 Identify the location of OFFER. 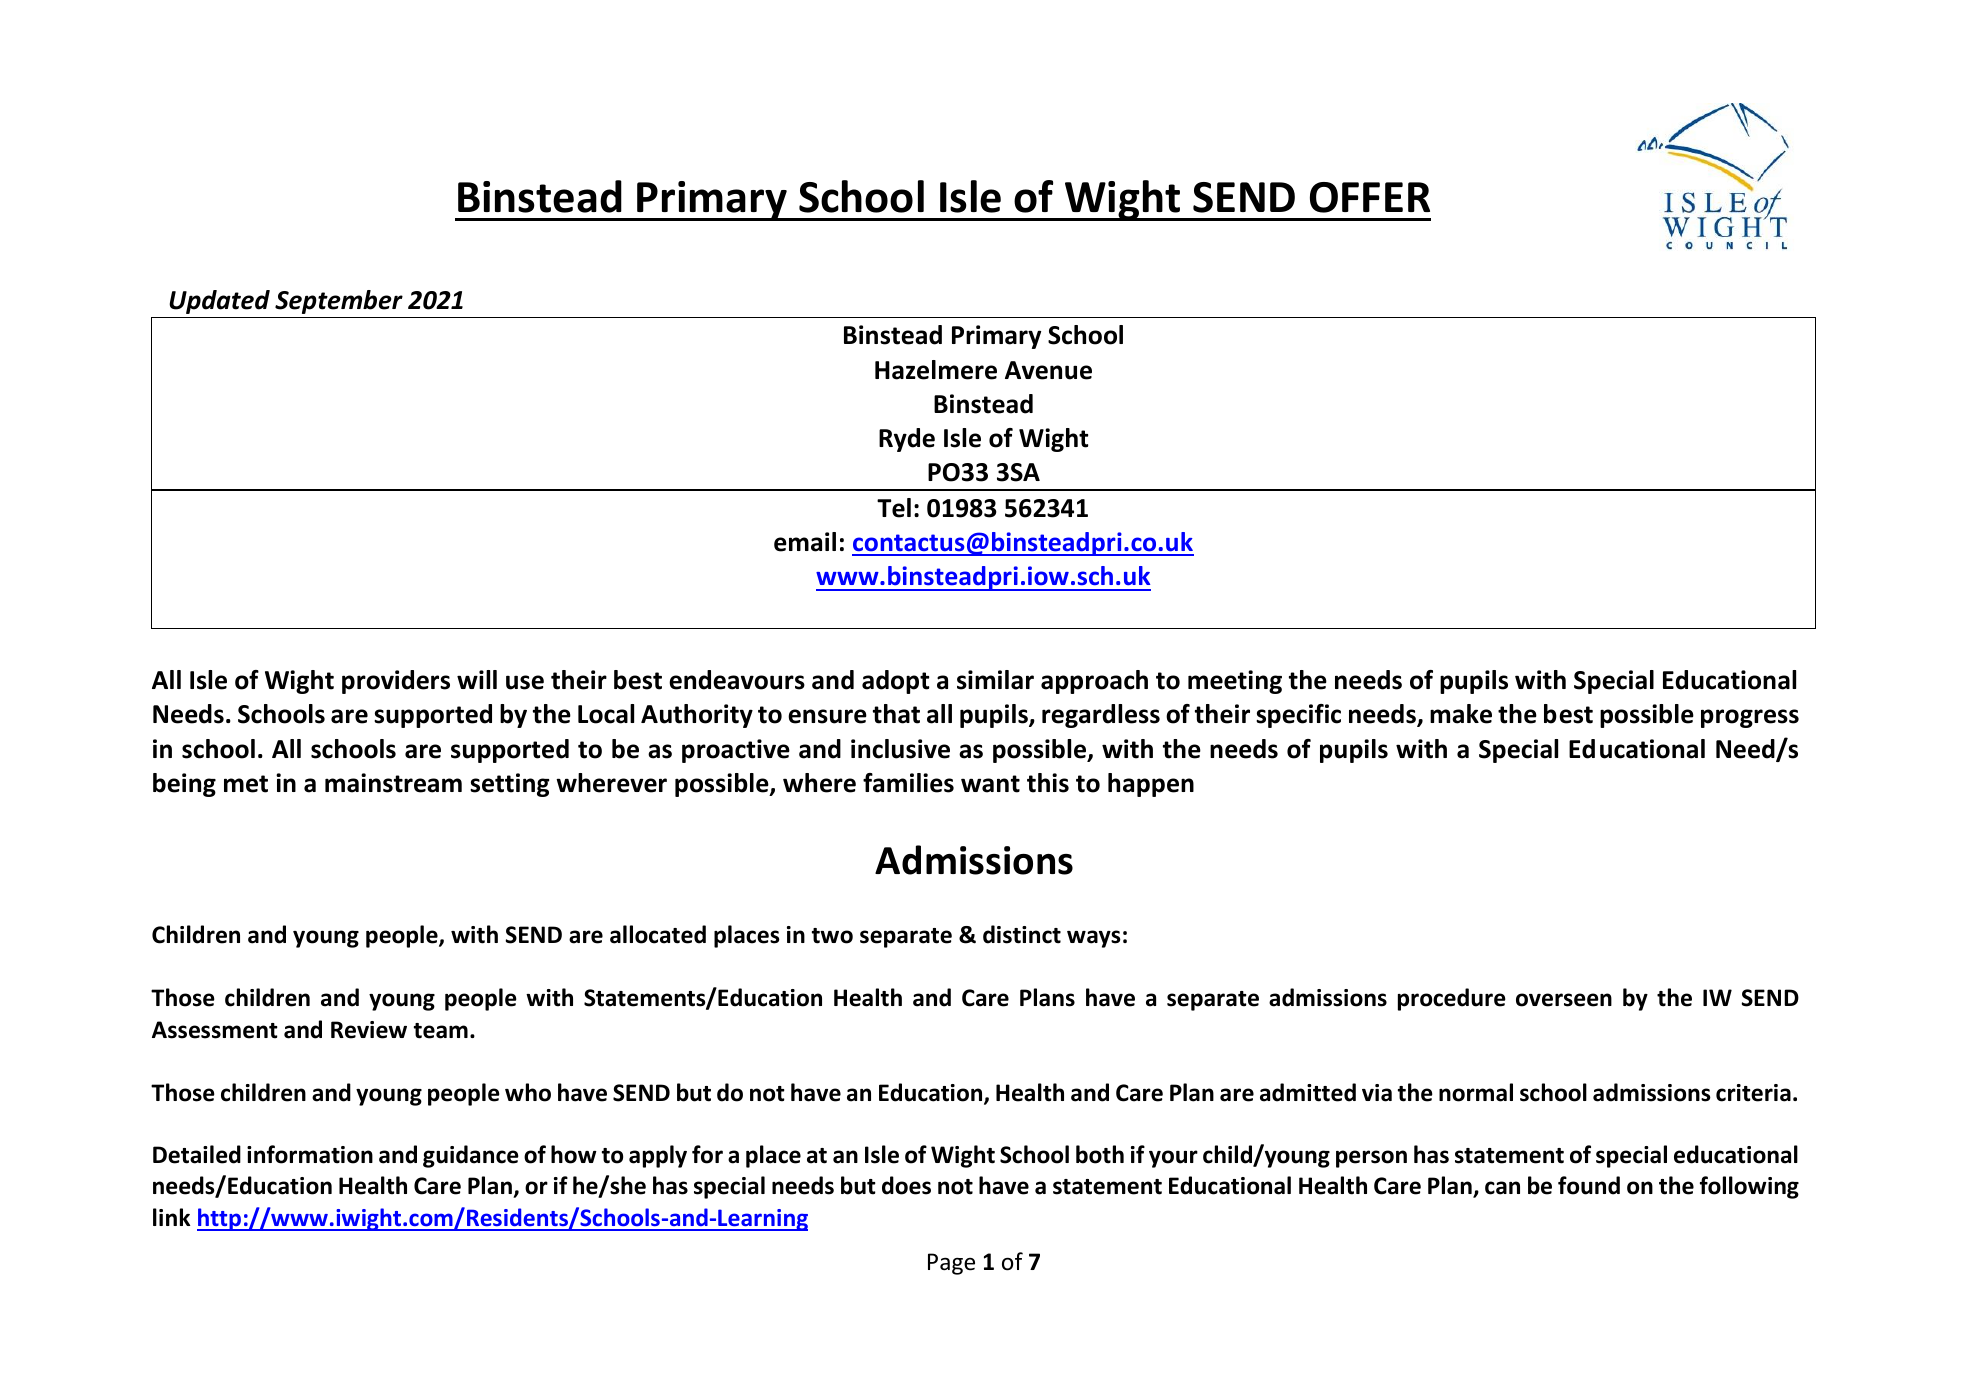
(1370, 197).
